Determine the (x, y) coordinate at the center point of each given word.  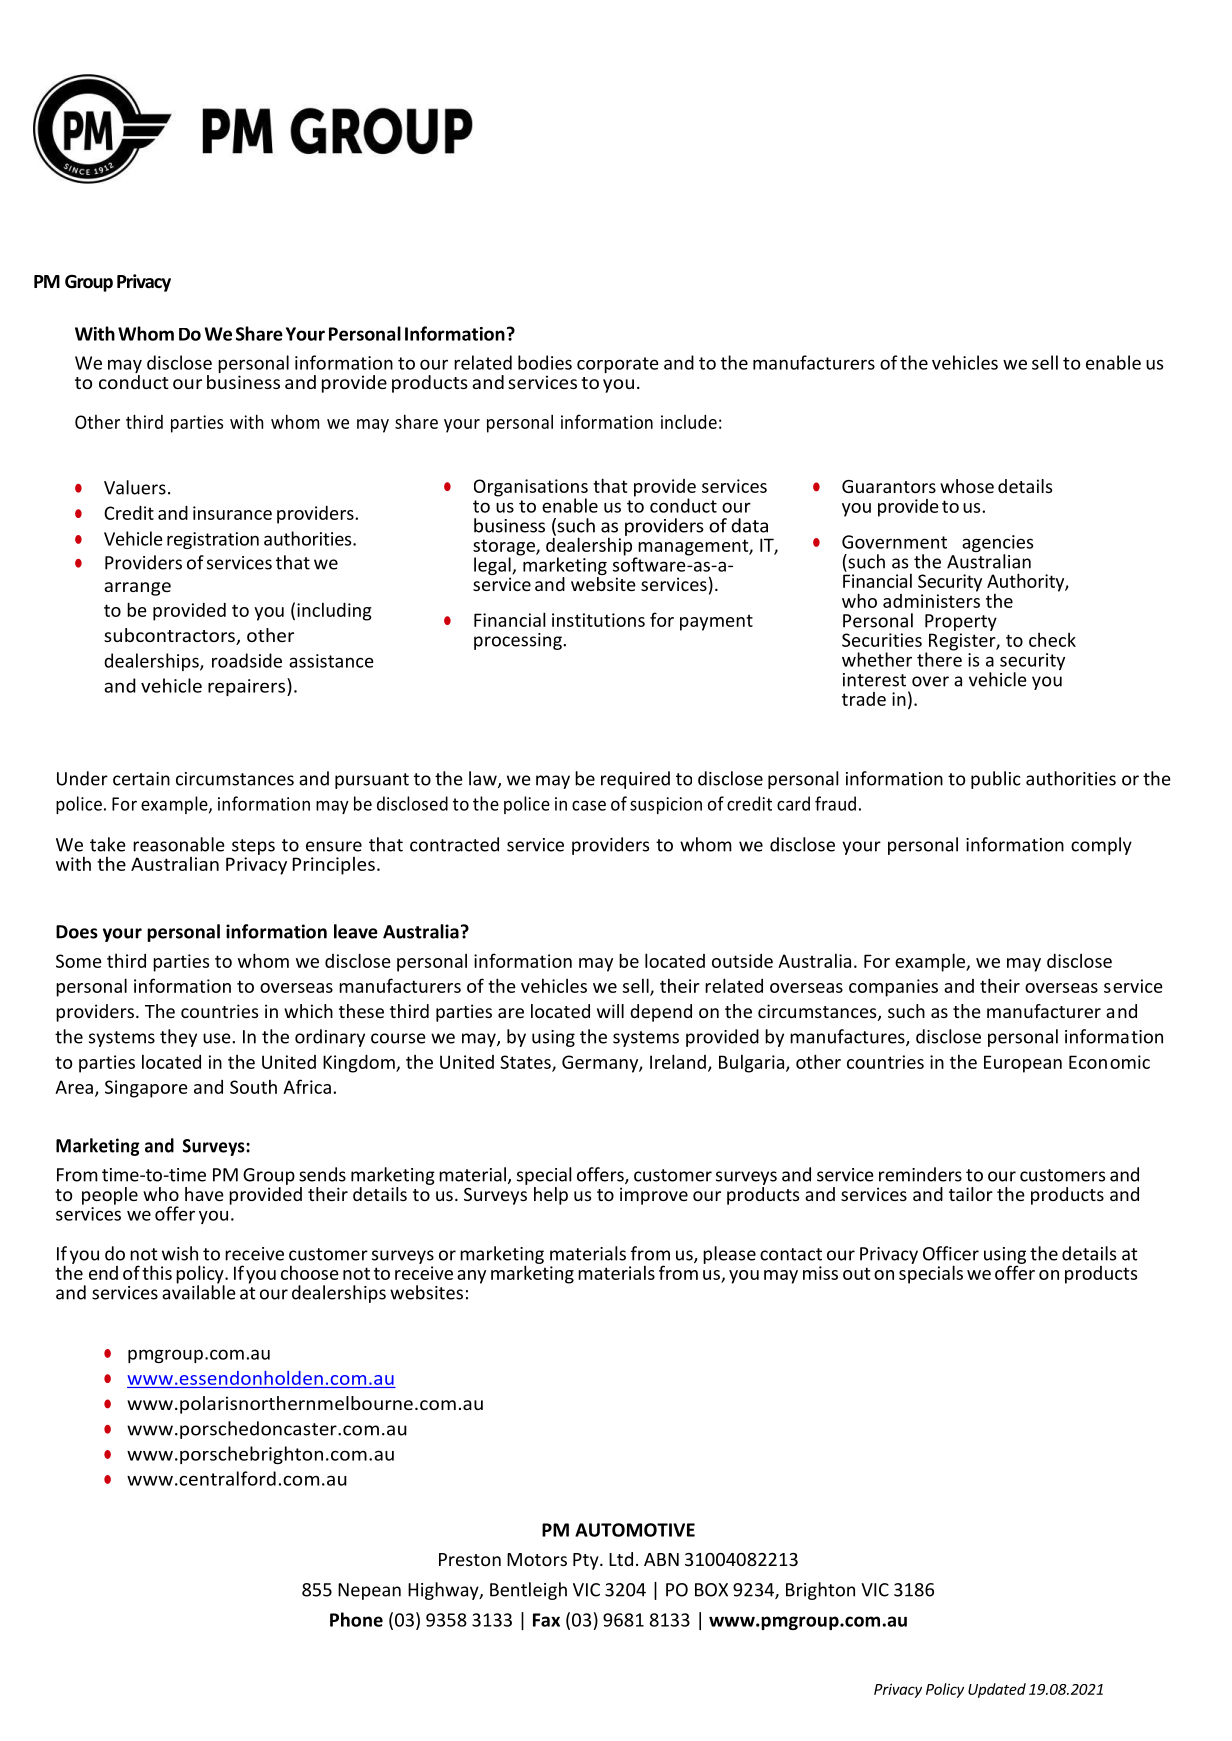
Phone (356, 1619)
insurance (232, 513)
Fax (546, 1620)
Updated (997, 1690)
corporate (617, 365)
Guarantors (889, 486)
